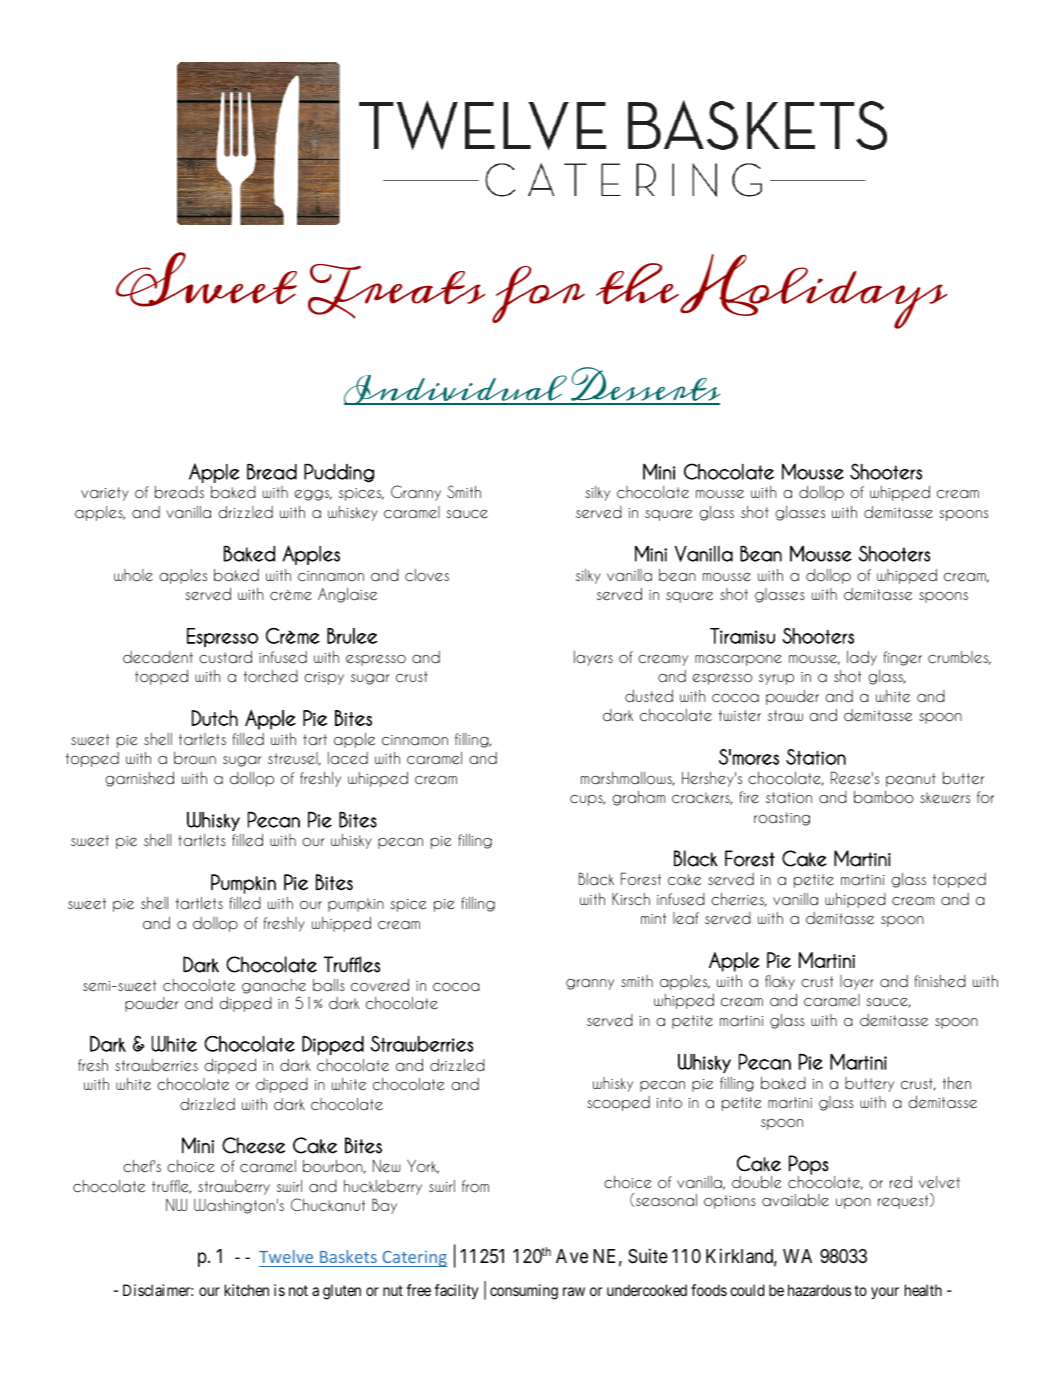 The image size is (1064, 1377). I want to click on graham, so click(638, 798).
